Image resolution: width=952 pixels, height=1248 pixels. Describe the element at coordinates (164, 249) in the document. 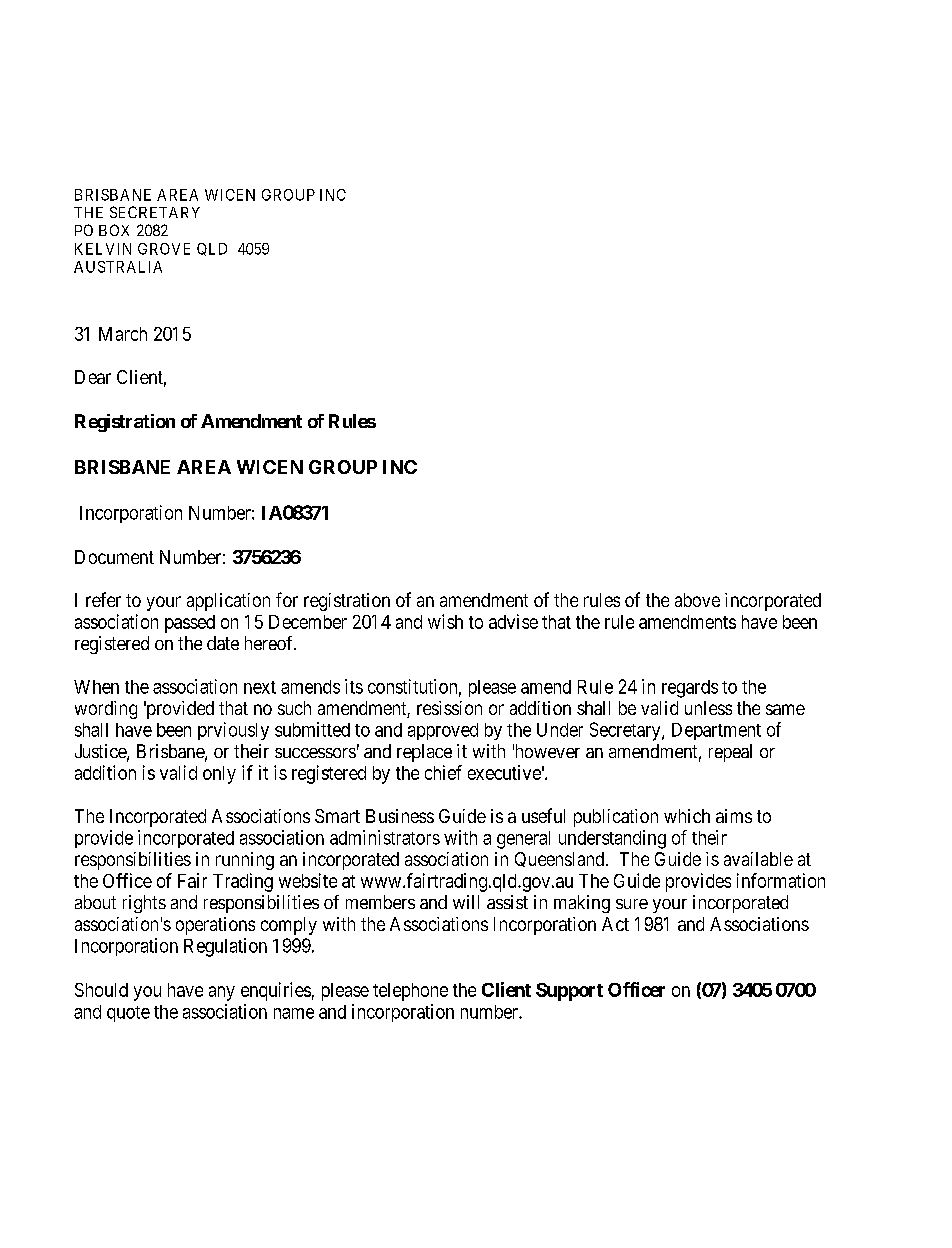

I see `GROVE` at that location.
